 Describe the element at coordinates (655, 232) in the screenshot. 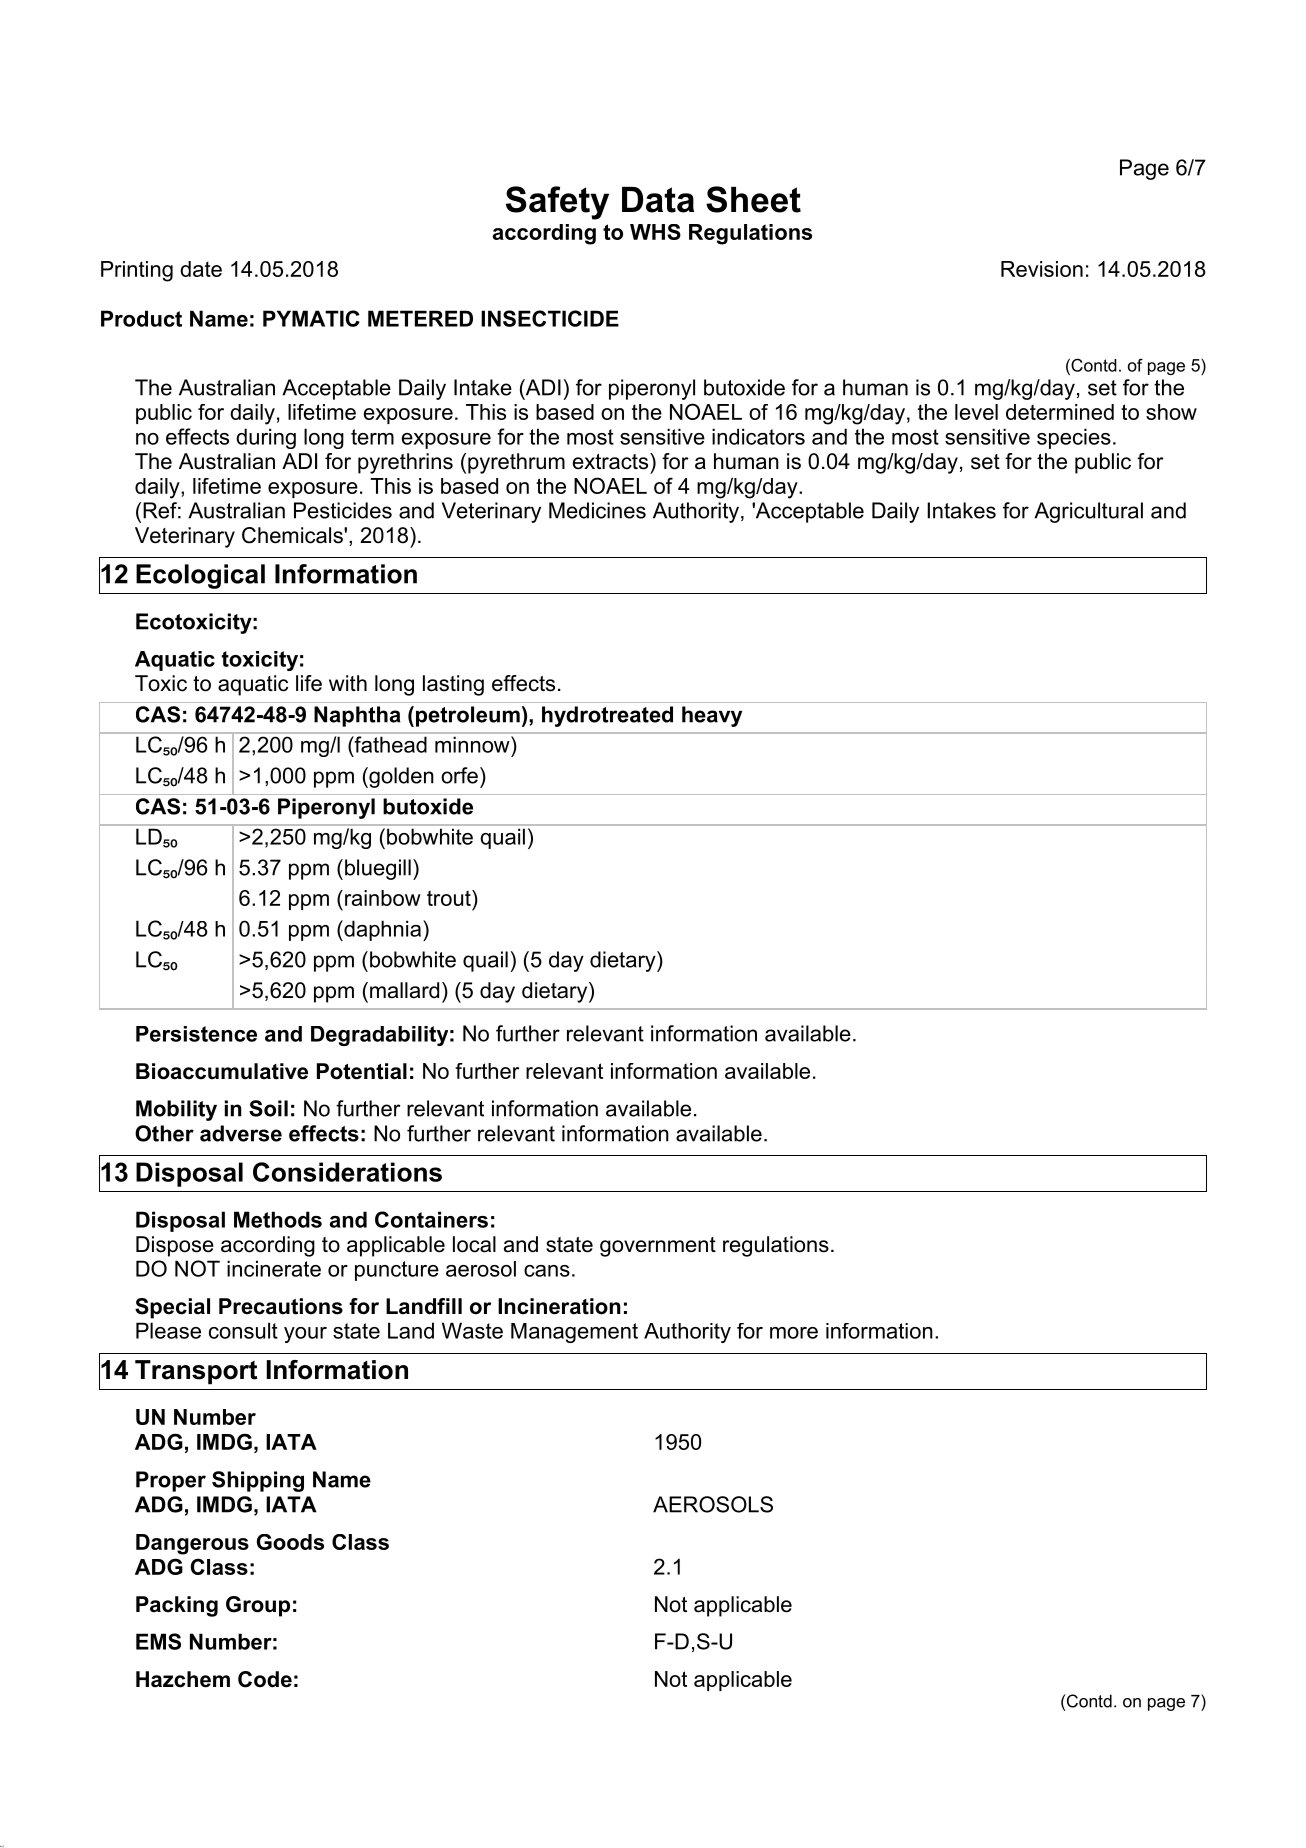

I see `WHS` at that location.
